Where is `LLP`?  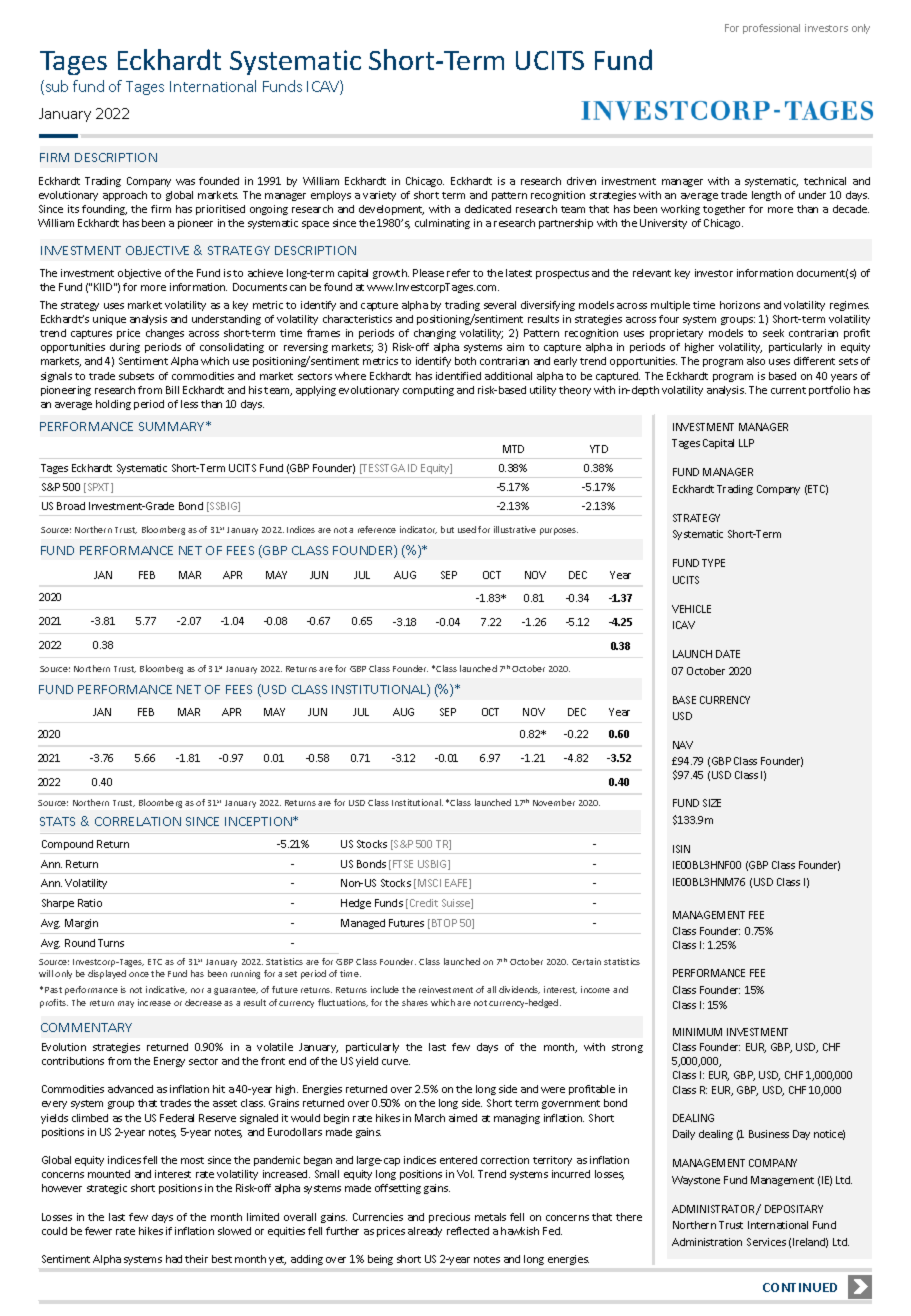
LLP is located at coordinates (746, 443).
